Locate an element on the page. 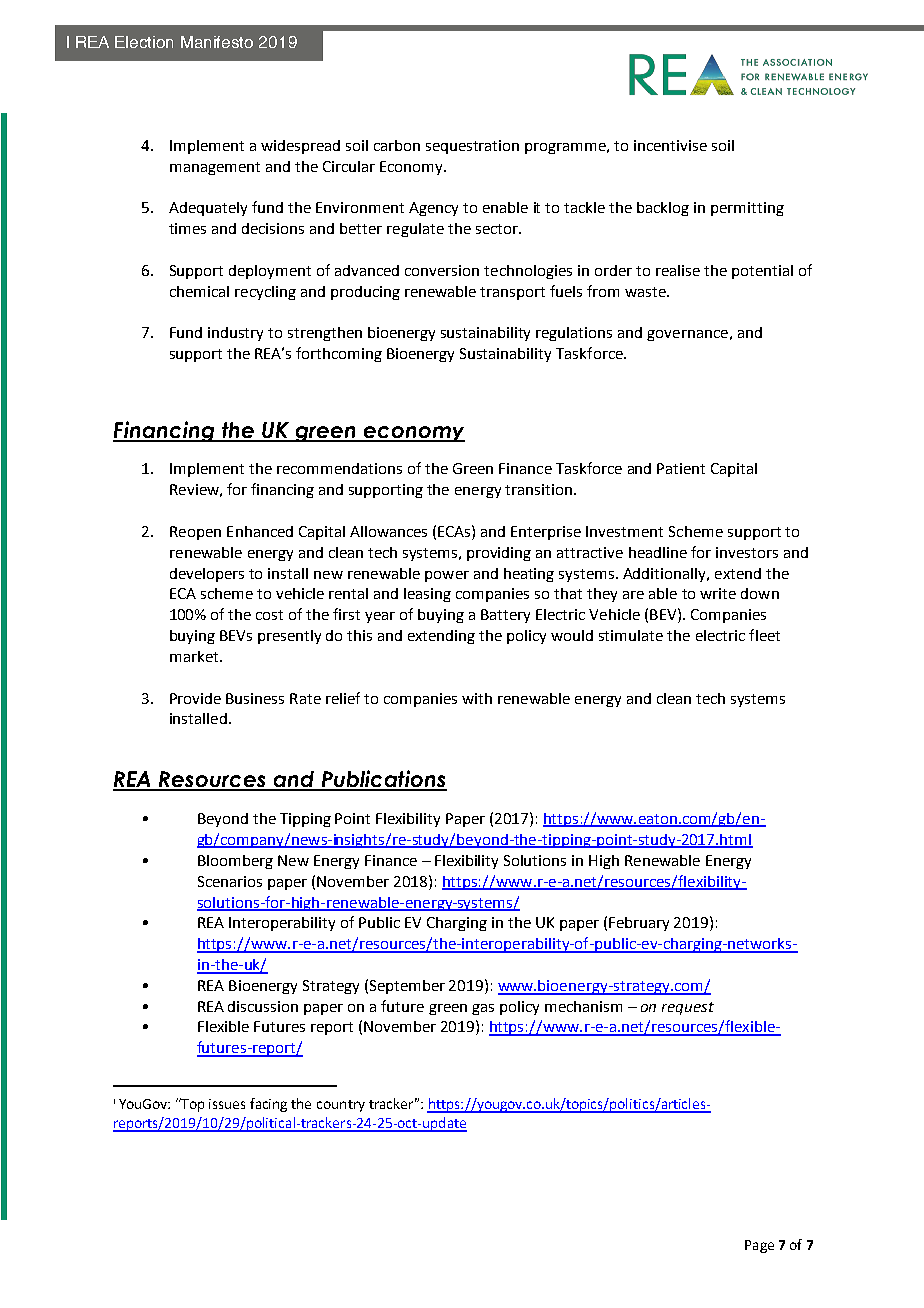 This image has width=924, height=1308. February is located at coordinates (639, 924).
